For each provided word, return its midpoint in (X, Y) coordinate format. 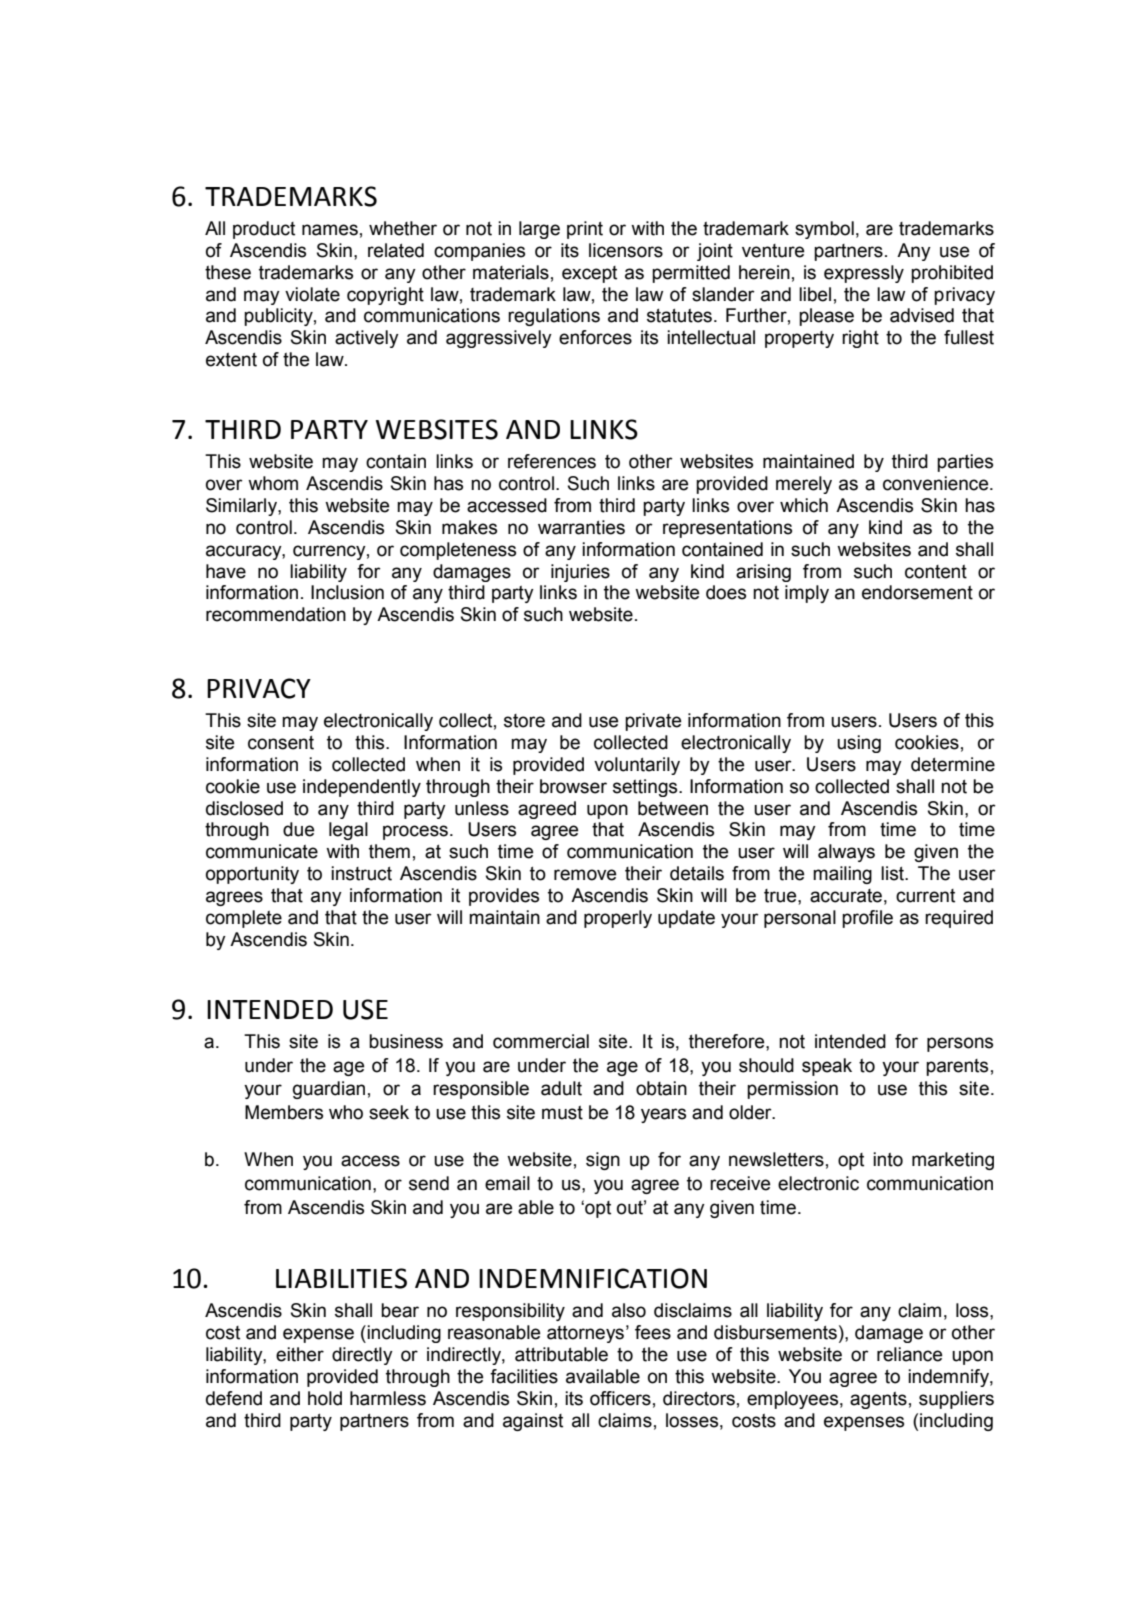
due (298, 829)
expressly (864, 274)
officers (620, 1398)
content (936, 572)
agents (878, 1400)
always (846, 853)
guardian (329, 1090)
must (562, 1113)
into (888, 1159)
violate (312, 294)
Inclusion (347, 592)
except (589, 274)
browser (573, 786)
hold (325, 1398)
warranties (581, 527)
